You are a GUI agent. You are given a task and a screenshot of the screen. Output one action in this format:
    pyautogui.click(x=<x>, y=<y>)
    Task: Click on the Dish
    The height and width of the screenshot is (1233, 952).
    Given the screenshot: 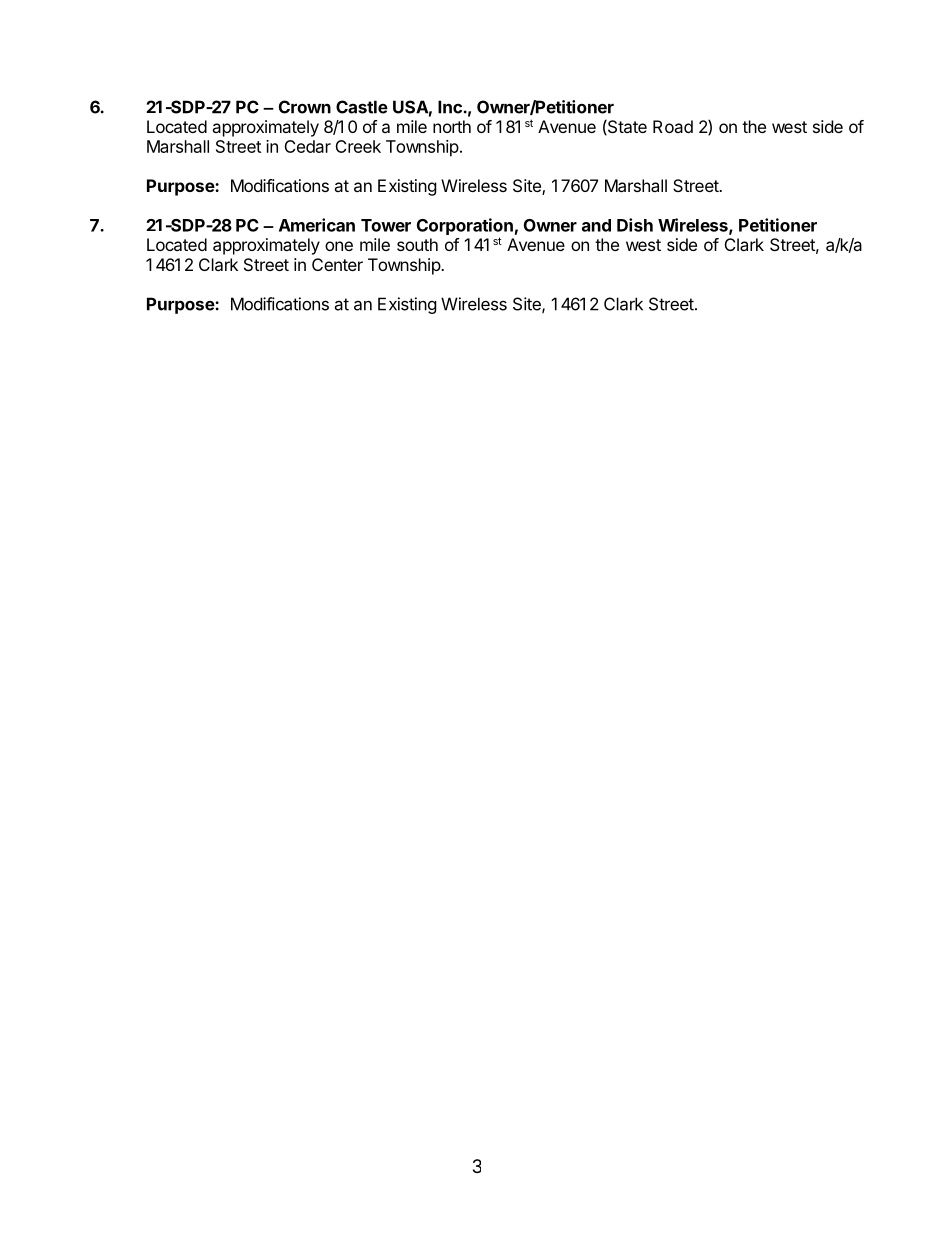 What is the action you would take?
    pyautogui.click(x=635, y=225)
